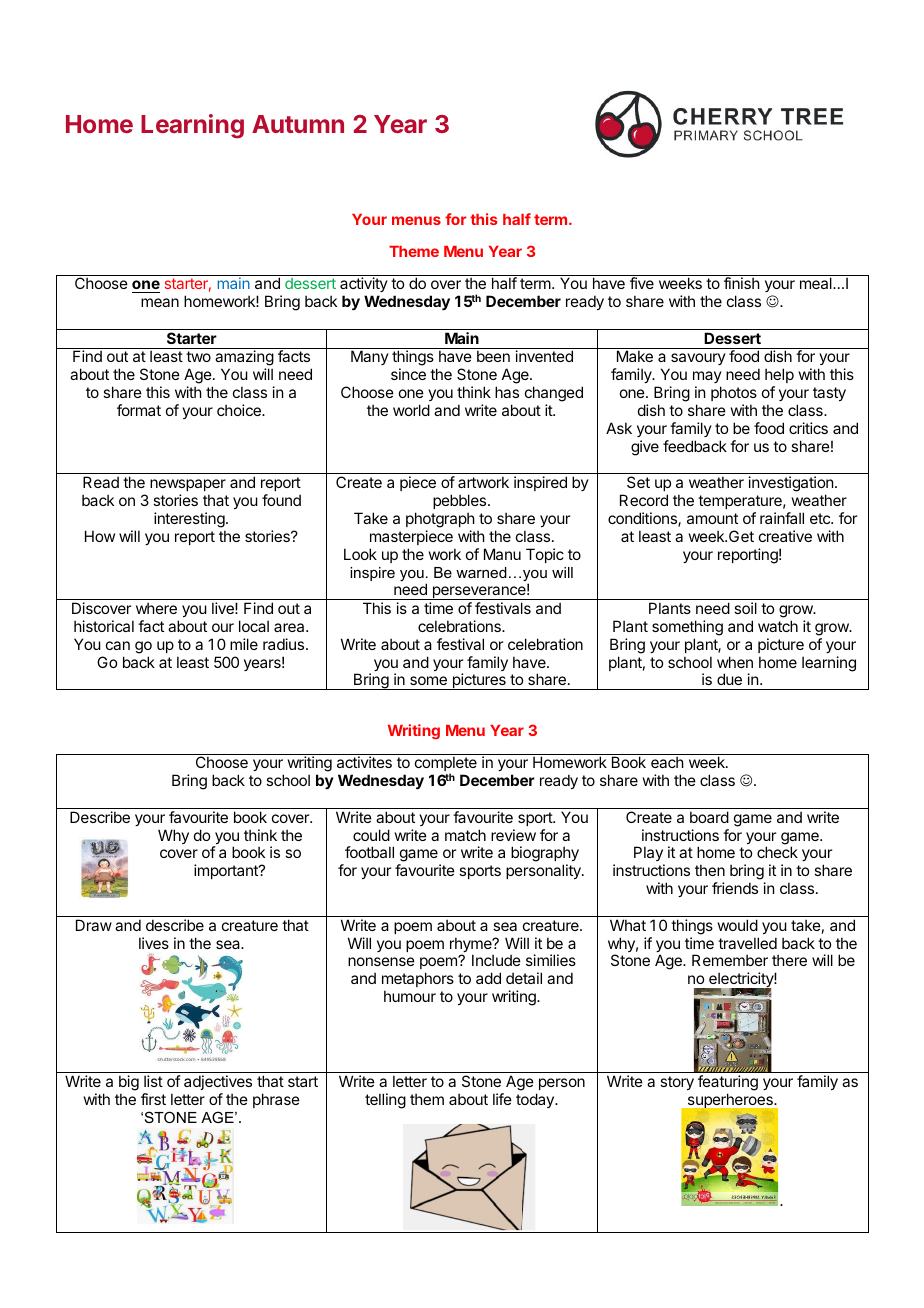  Describe the element at coordinates (364, 762) in the document. I see `activites` at that location.
